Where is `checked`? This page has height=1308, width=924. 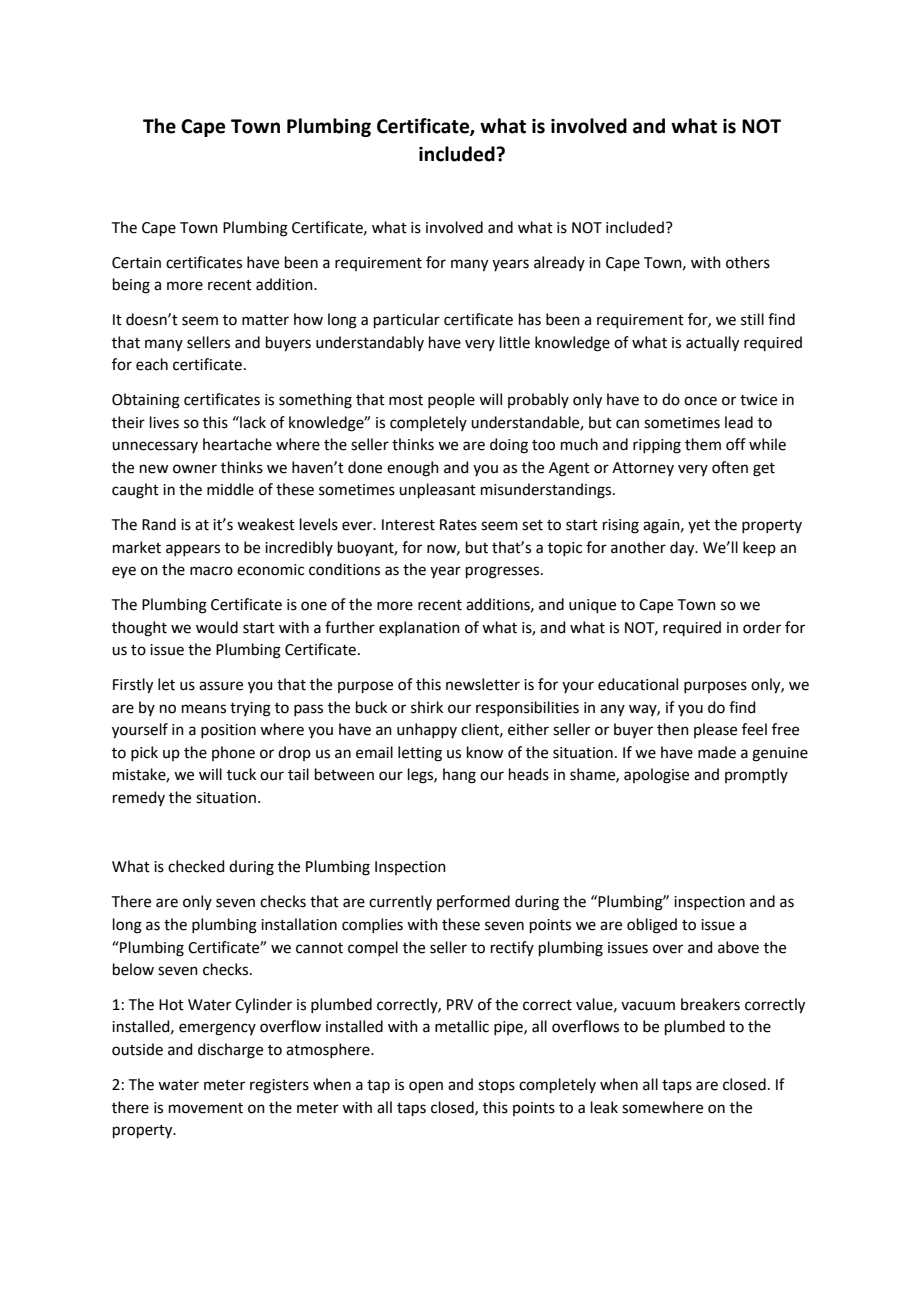
checked is located at coordinates (196, 866).
